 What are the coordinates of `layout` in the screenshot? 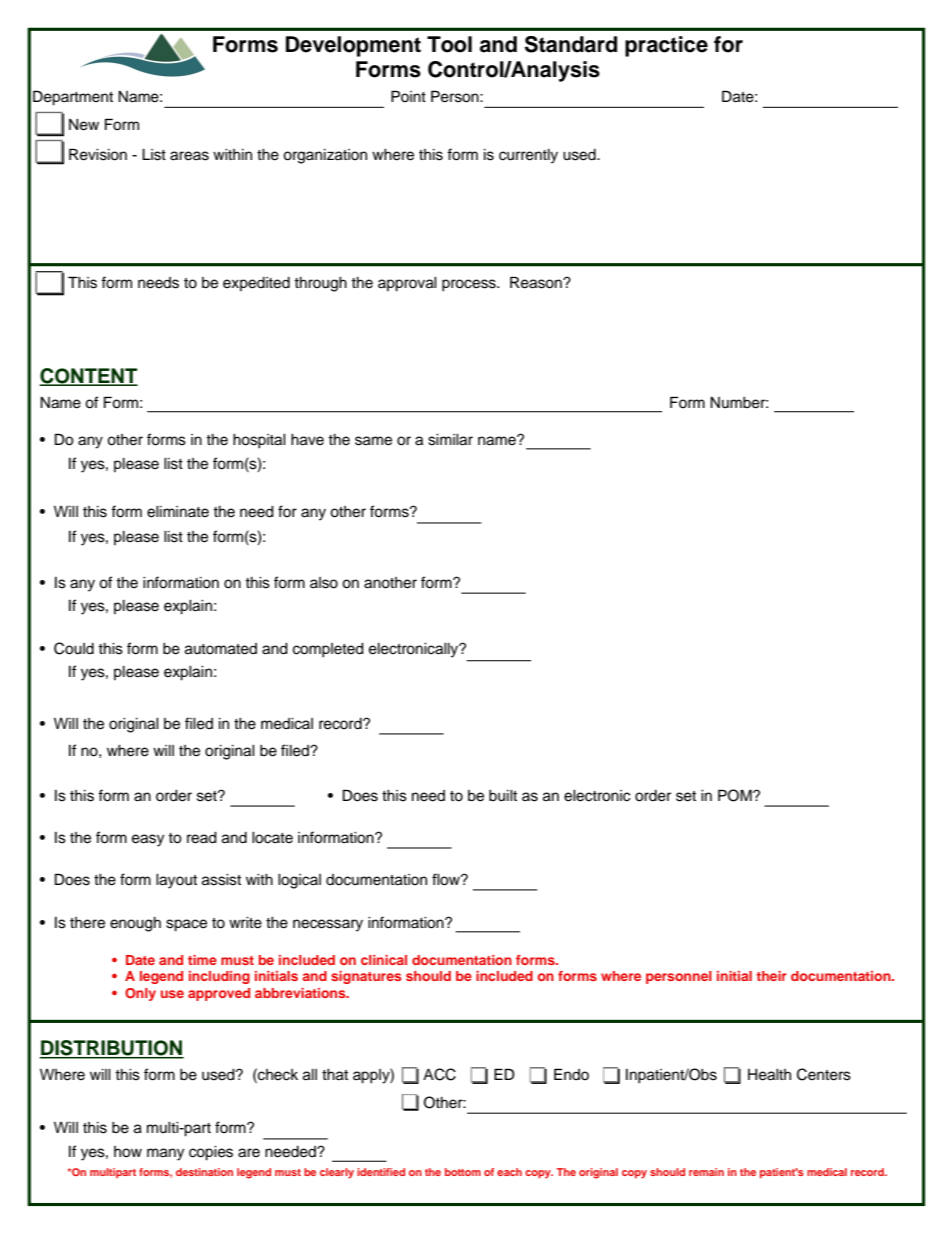 It's located at (176, 881).
